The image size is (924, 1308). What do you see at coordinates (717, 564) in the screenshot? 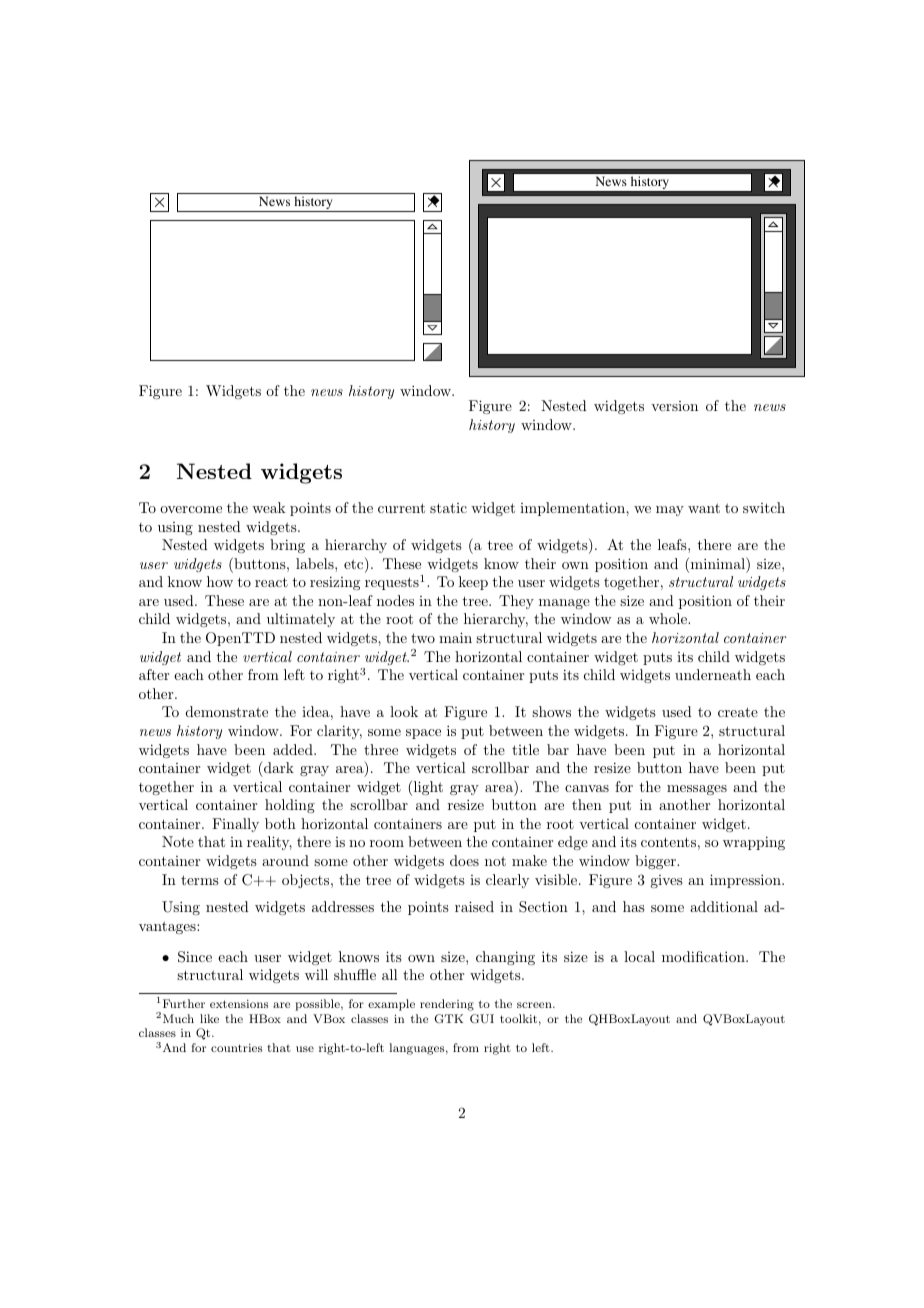
I see `minimal` at bounding box center [717, 564].
